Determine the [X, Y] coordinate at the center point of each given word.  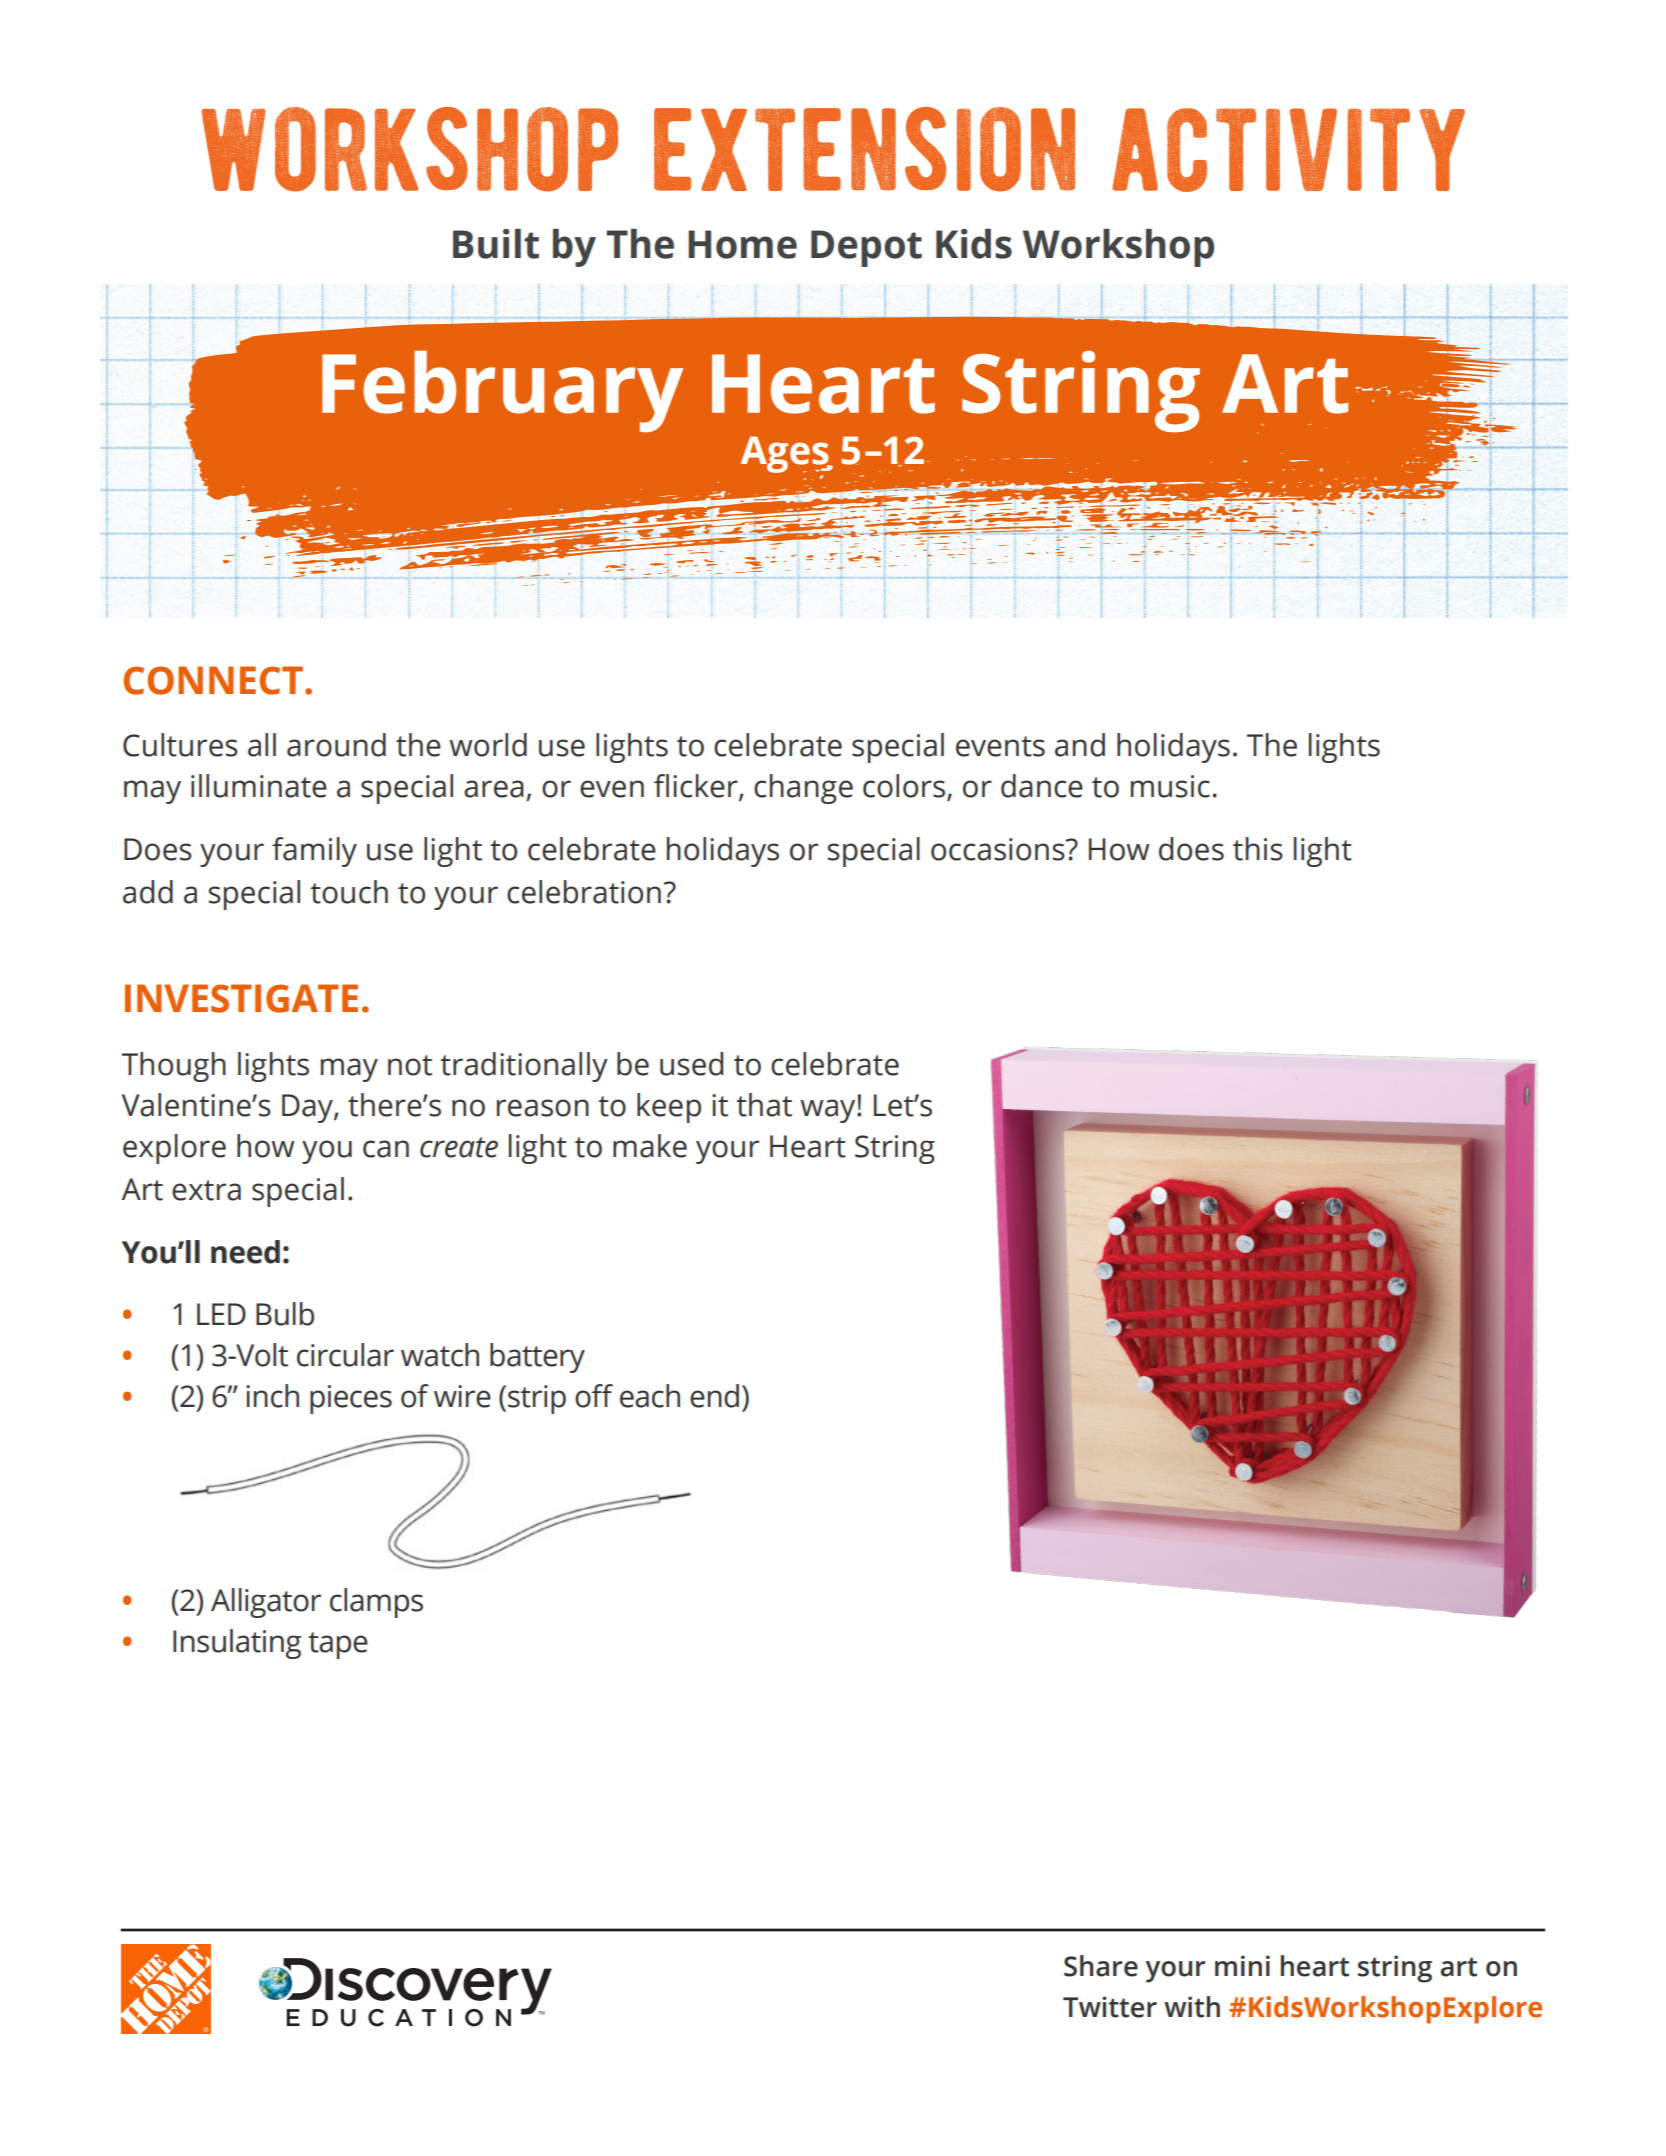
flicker [697, 787]
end [714, 1396]
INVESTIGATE [241, 998]
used [691, 1064]
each [650, 1396]
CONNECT [213, 680]
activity [1288, 150]
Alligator [266, 1603]
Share [1101, 1966]
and [1080, 745]
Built [496, 244]
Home [742, 244]
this [1258, 849]
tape [338, 1645]
